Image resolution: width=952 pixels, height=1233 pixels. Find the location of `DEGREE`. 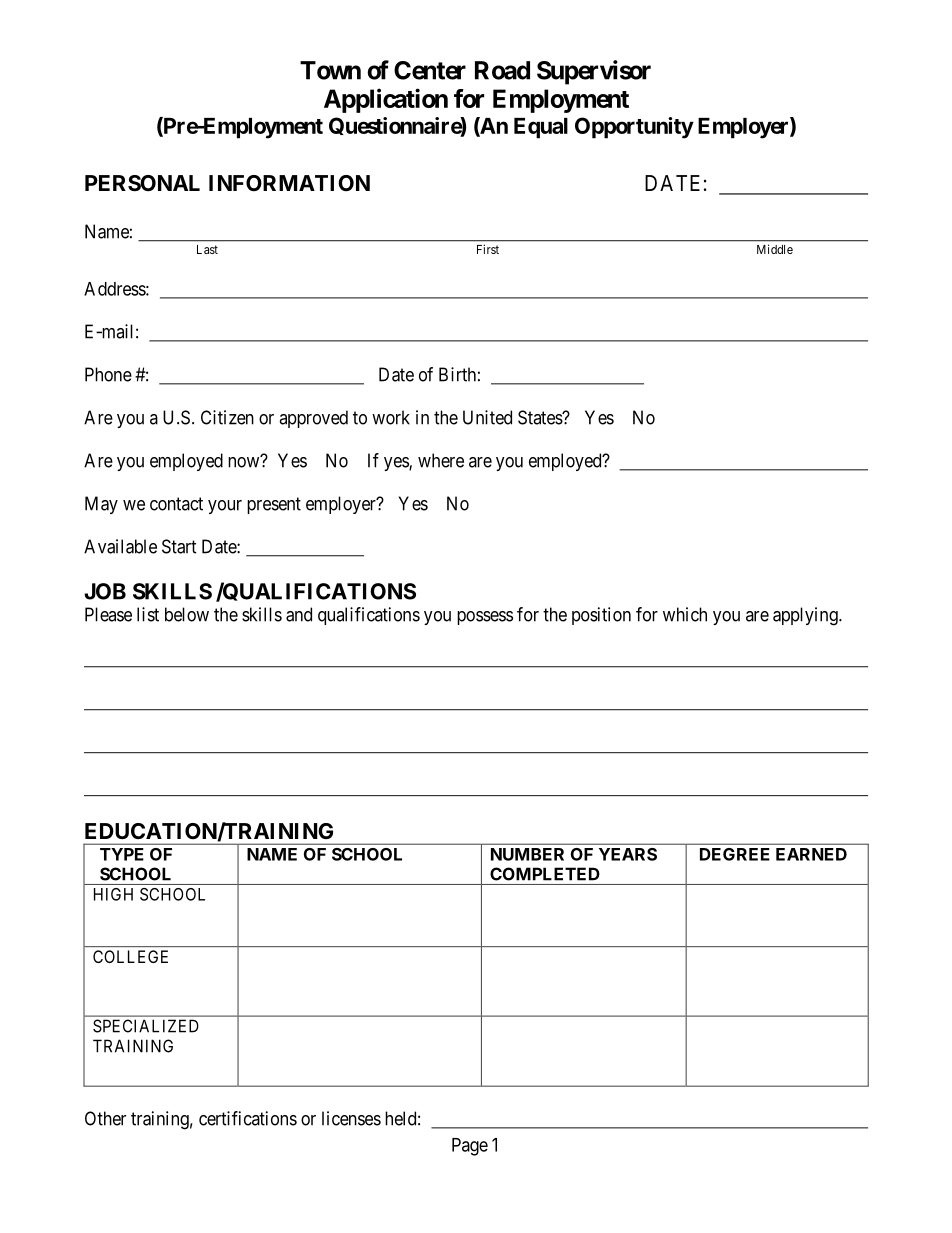

DEGREE is located at coordinates (735, 854).
